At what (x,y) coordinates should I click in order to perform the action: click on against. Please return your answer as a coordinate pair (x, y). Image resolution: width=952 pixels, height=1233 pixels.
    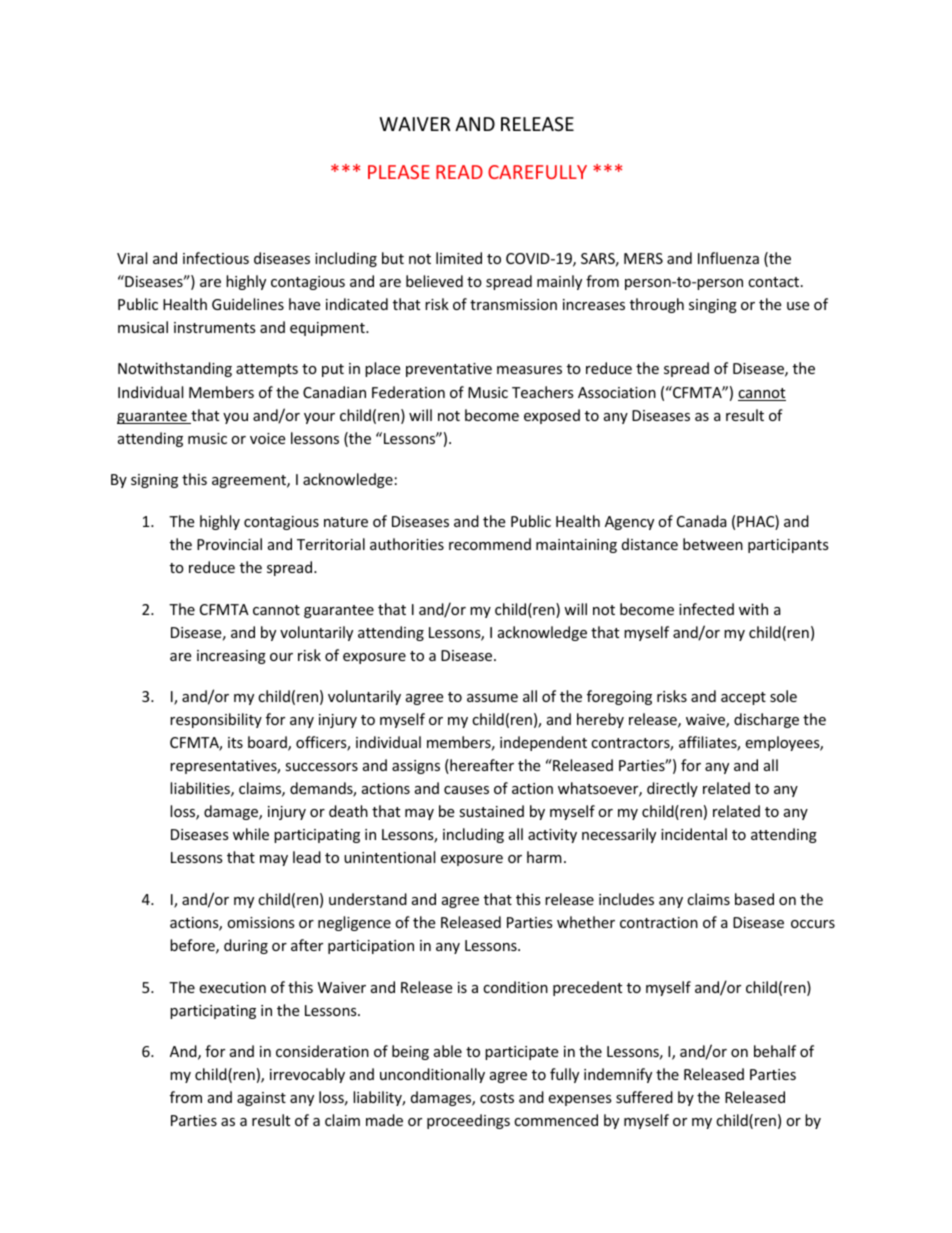
    Looking at the image, I should click on (261, 1099).
